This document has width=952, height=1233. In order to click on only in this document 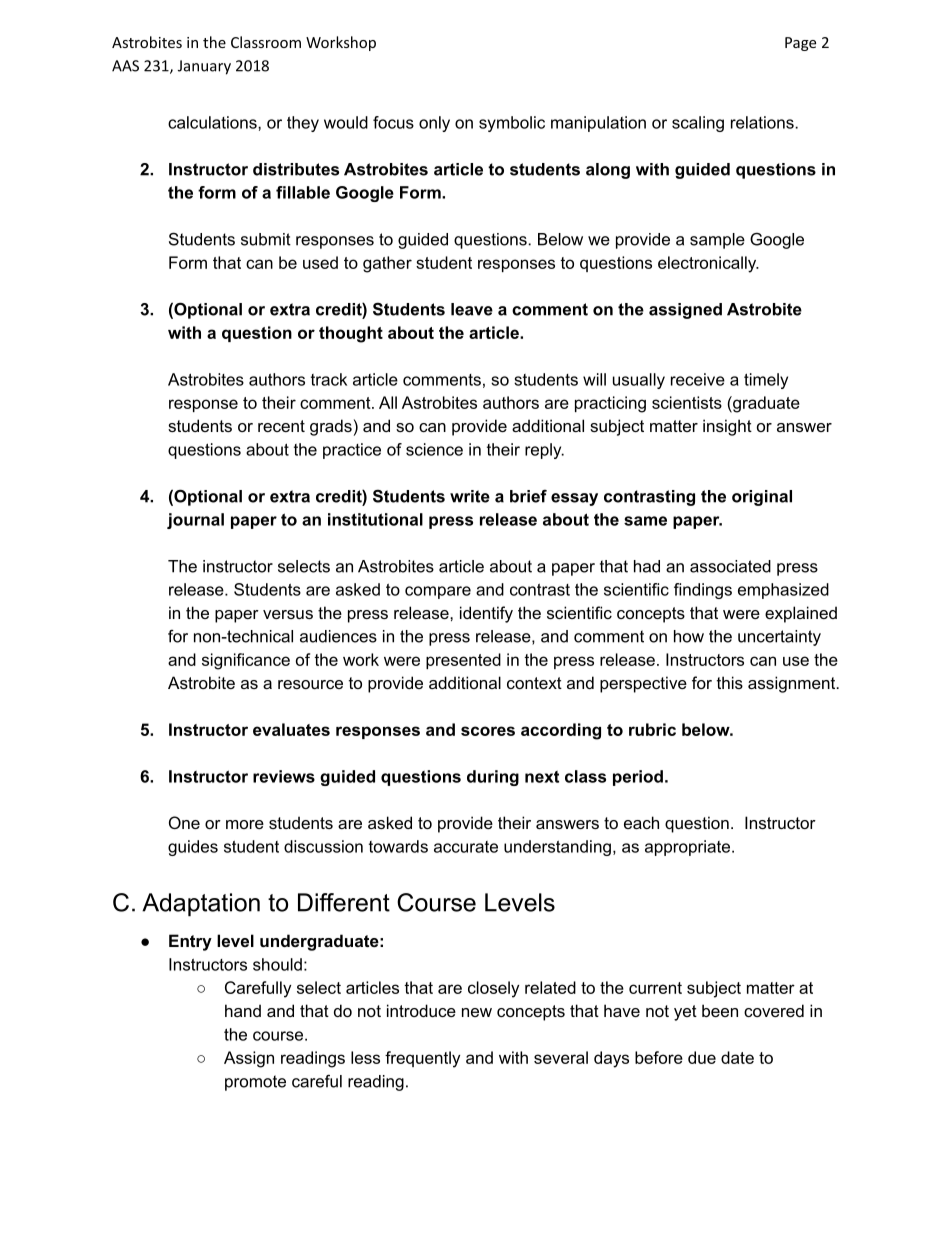, I will do `click(434, 124)`.
